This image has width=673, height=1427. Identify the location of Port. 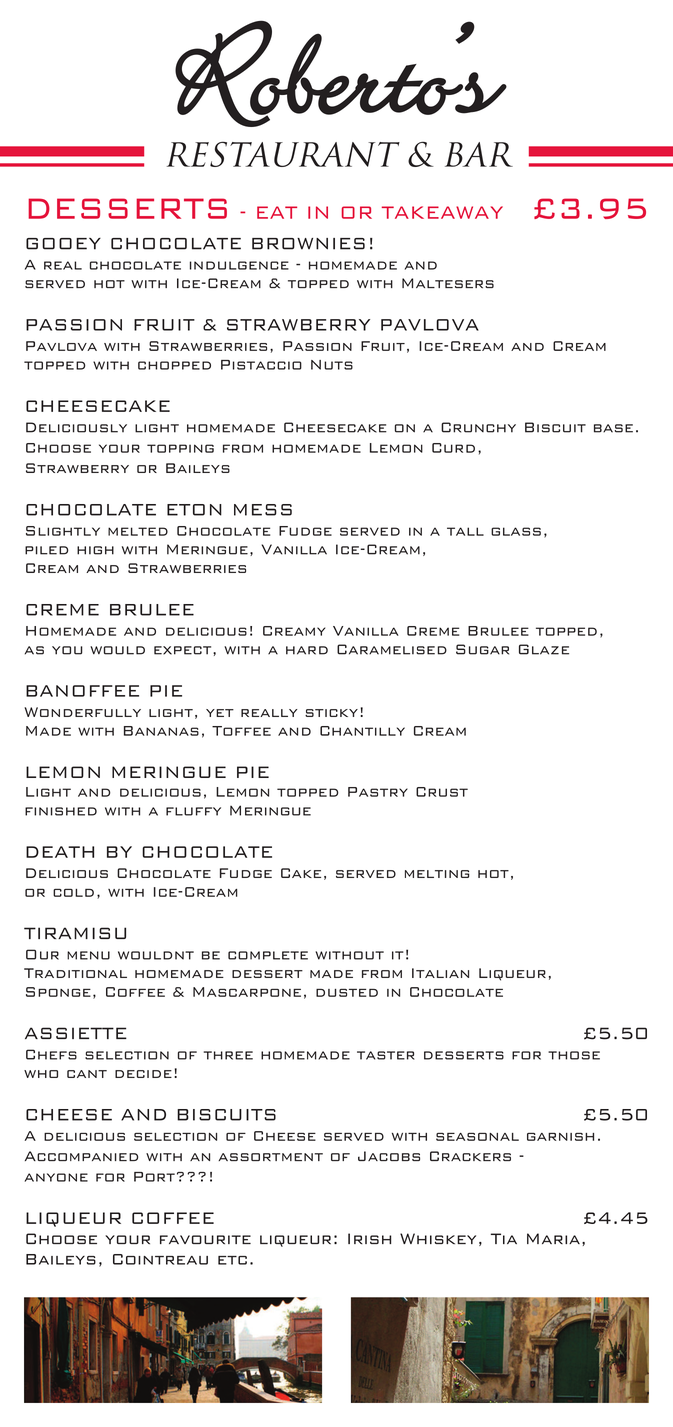
(154, 1177).
